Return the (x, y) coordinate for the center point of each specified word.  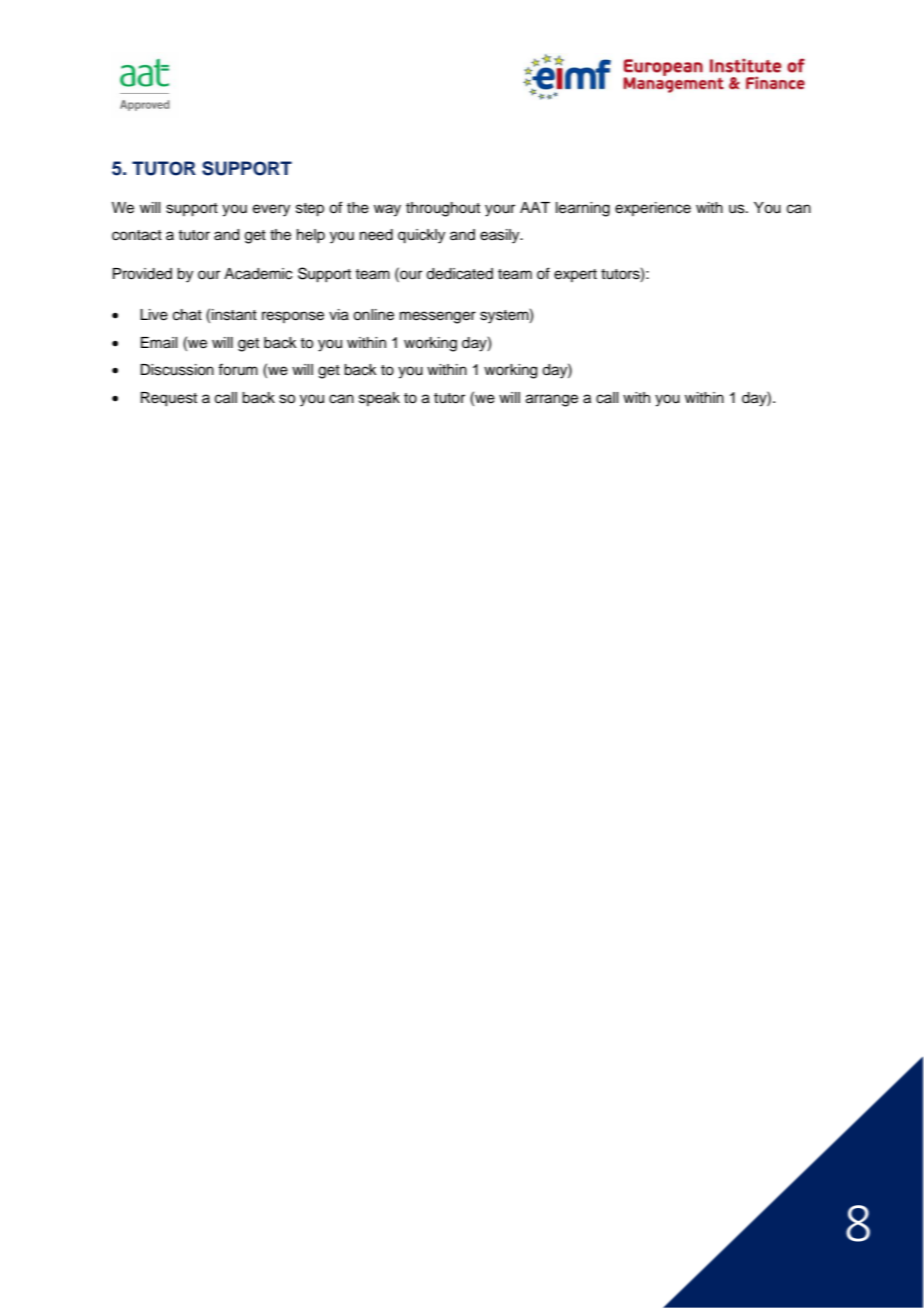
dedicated (459, 274)
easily (501, 236)
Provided (142, 274)
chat (187, 315)
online (373, 315)
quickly (421, 236)
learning (583, 209)
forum (238, 369)
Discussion (177, 370)
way (387, 210)
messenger (438, 317)
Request (169, 399)
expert (575, 275)
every (271, 210)
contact (137, 235)
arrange (552, 400)
